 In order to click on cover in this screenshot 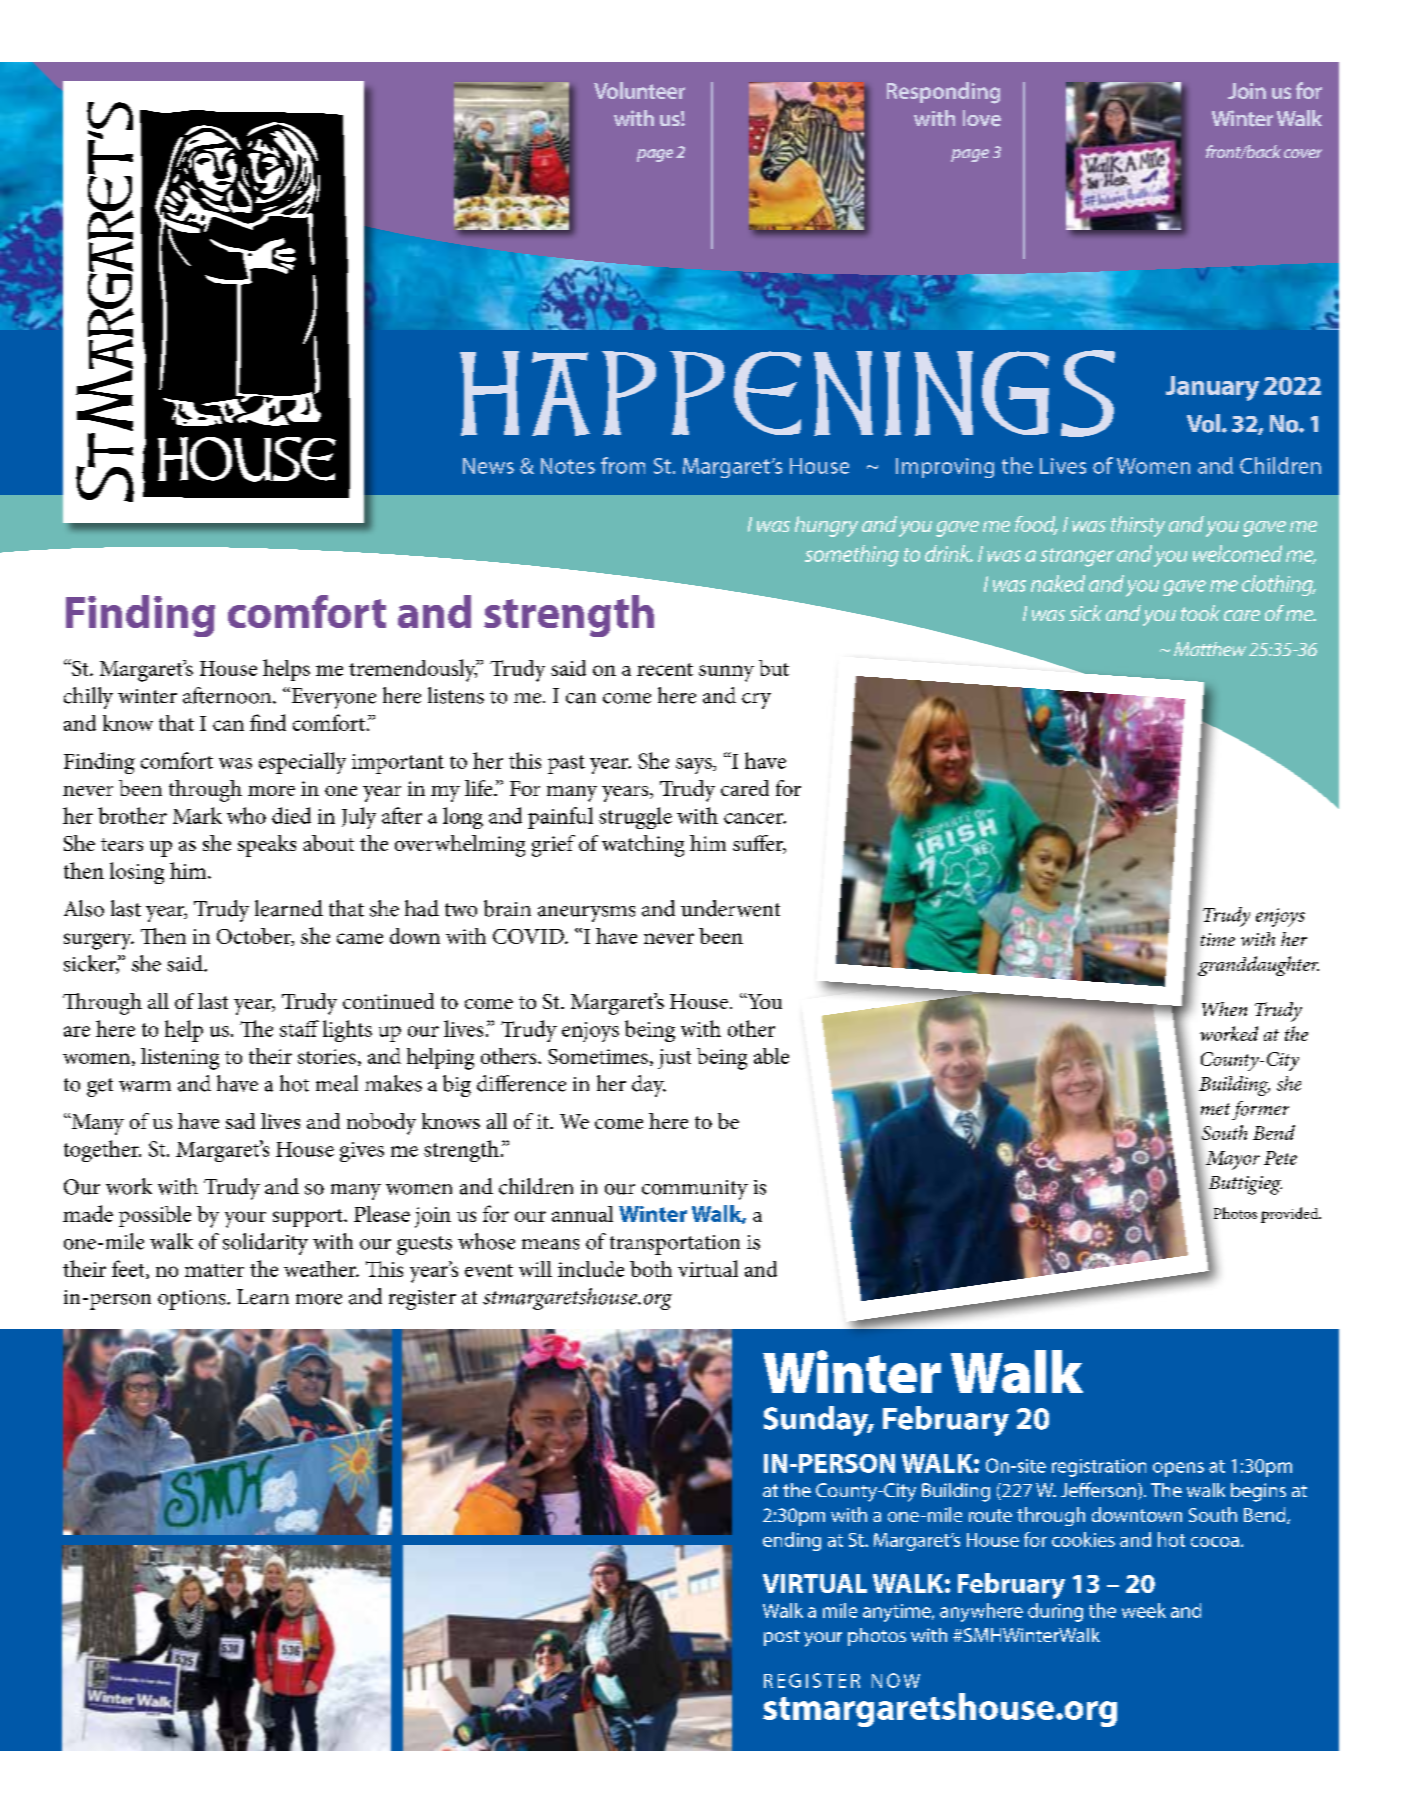, I will do `click(1303, 153)`.
